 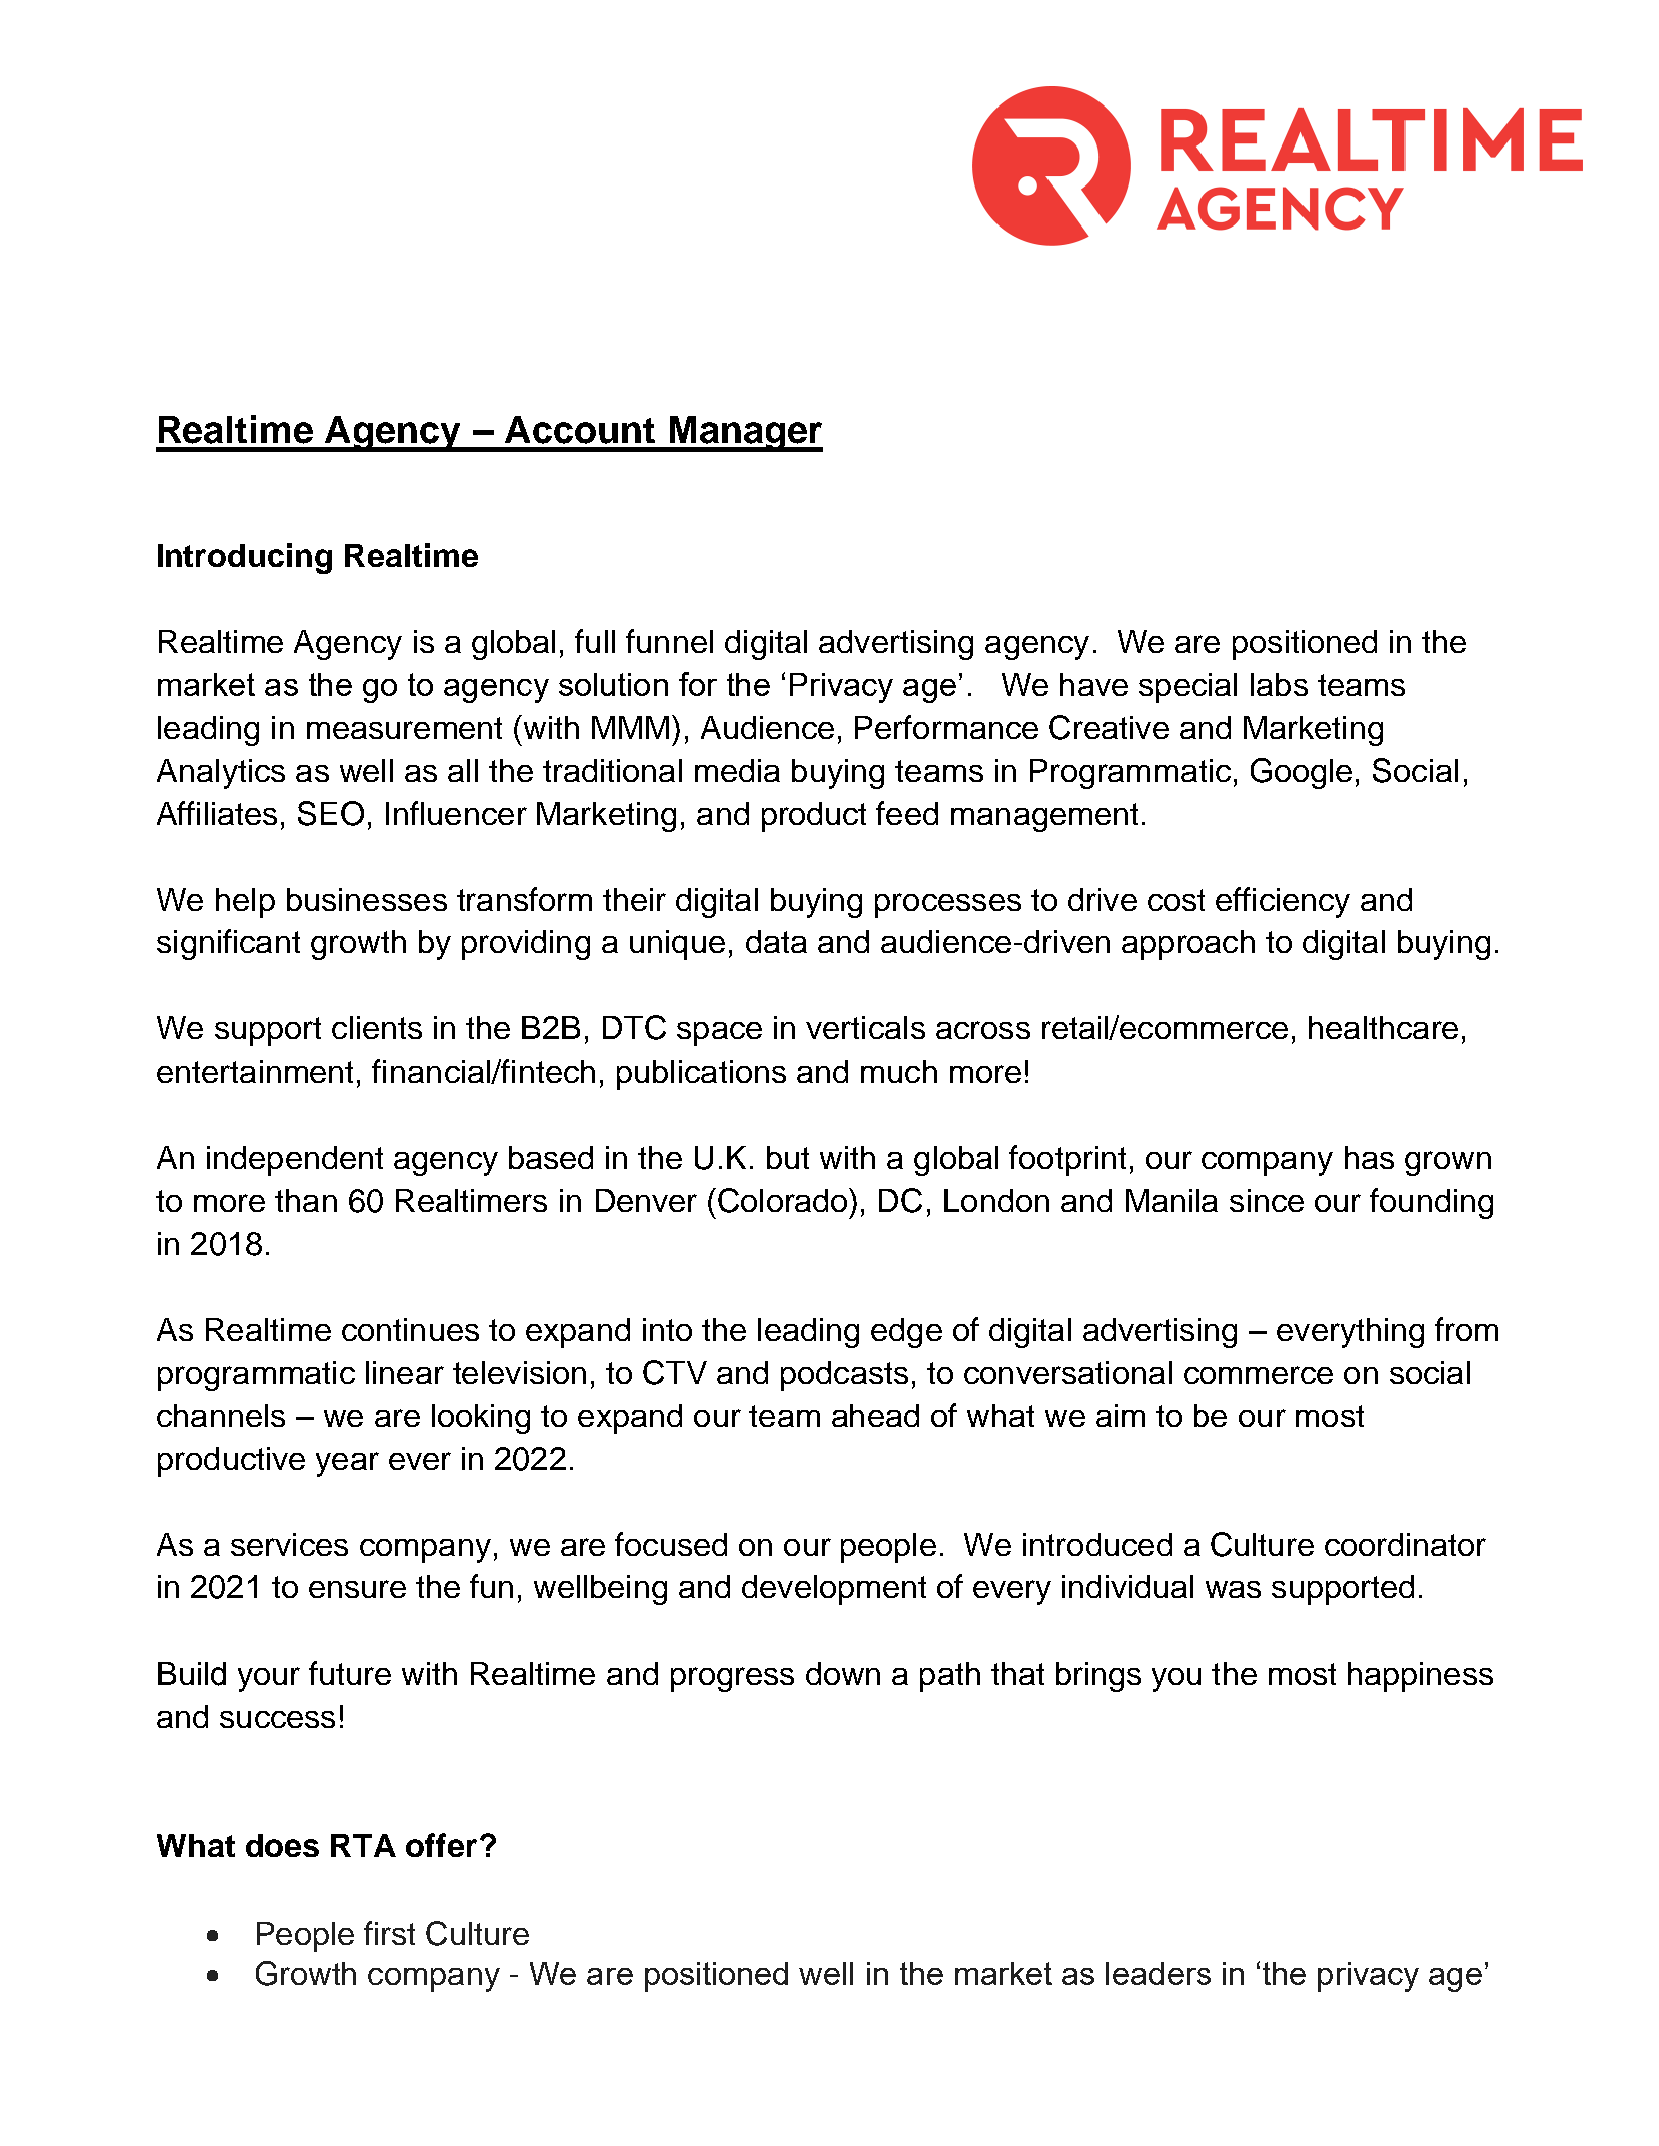 I want to click on Manager, so click(x=745, y=434).
